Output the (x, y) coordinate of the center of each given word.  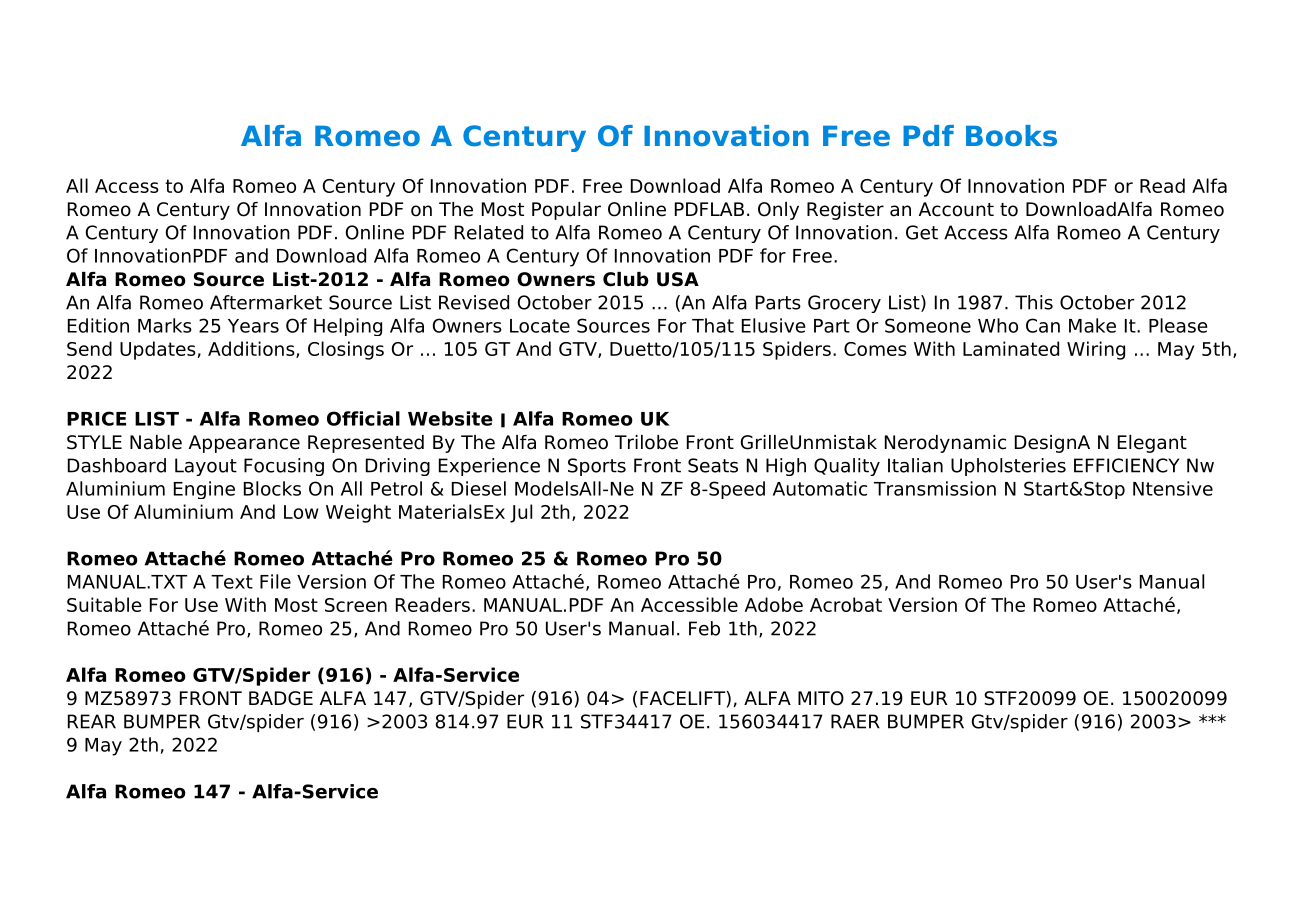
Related (489, 232)
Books (1011, 136)
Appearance (244, 444)
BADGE (281, 698)
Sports (597, 467)
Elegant (1152, 444)
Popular (566, 211)
